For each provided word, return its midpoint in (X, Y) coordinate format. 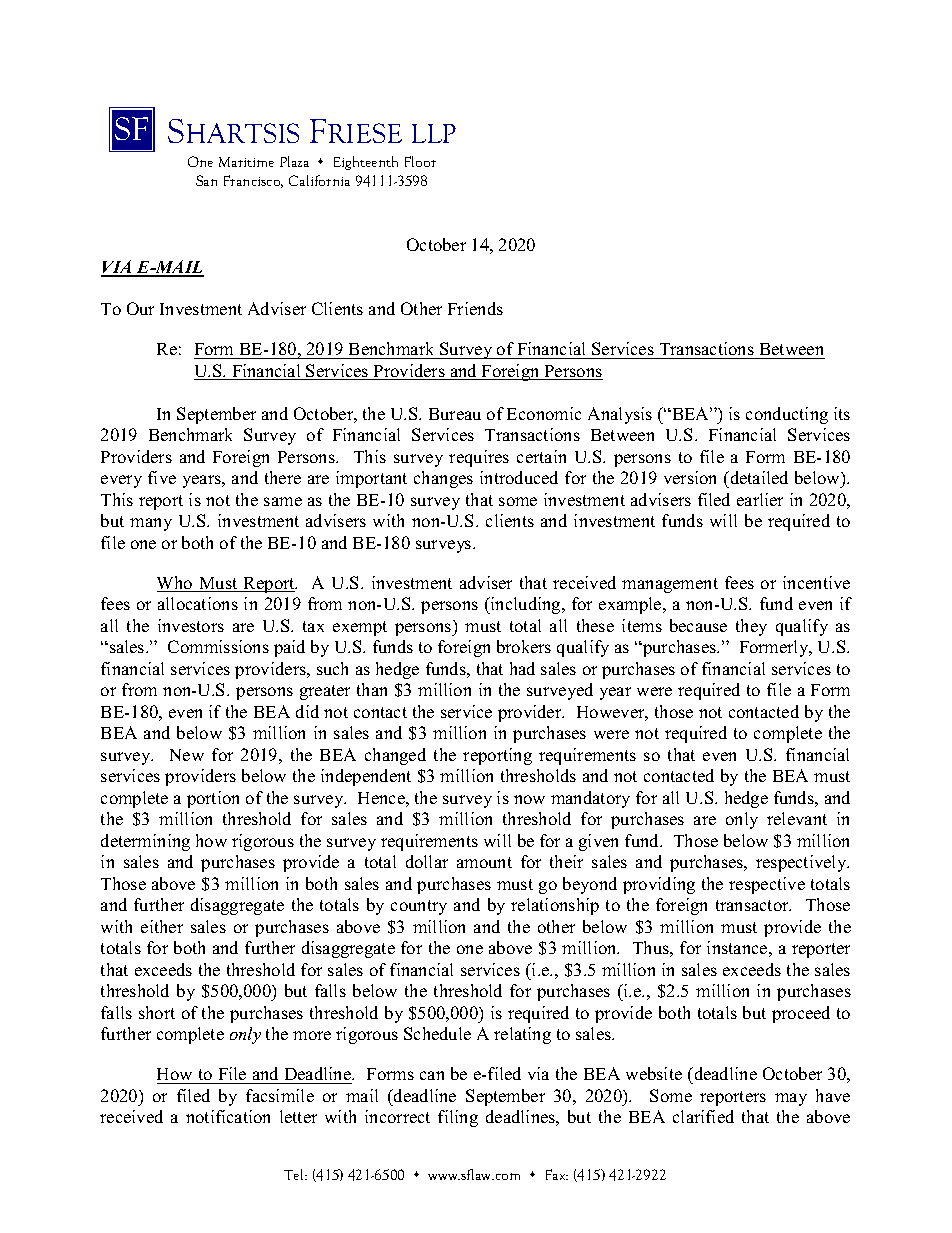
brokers (524, 646)
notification (228, 1116)
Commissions (218, 646)
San (206, 180)
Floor (420, 161)
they (751, 627)
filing (458, 1118)
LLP (434, 133)
